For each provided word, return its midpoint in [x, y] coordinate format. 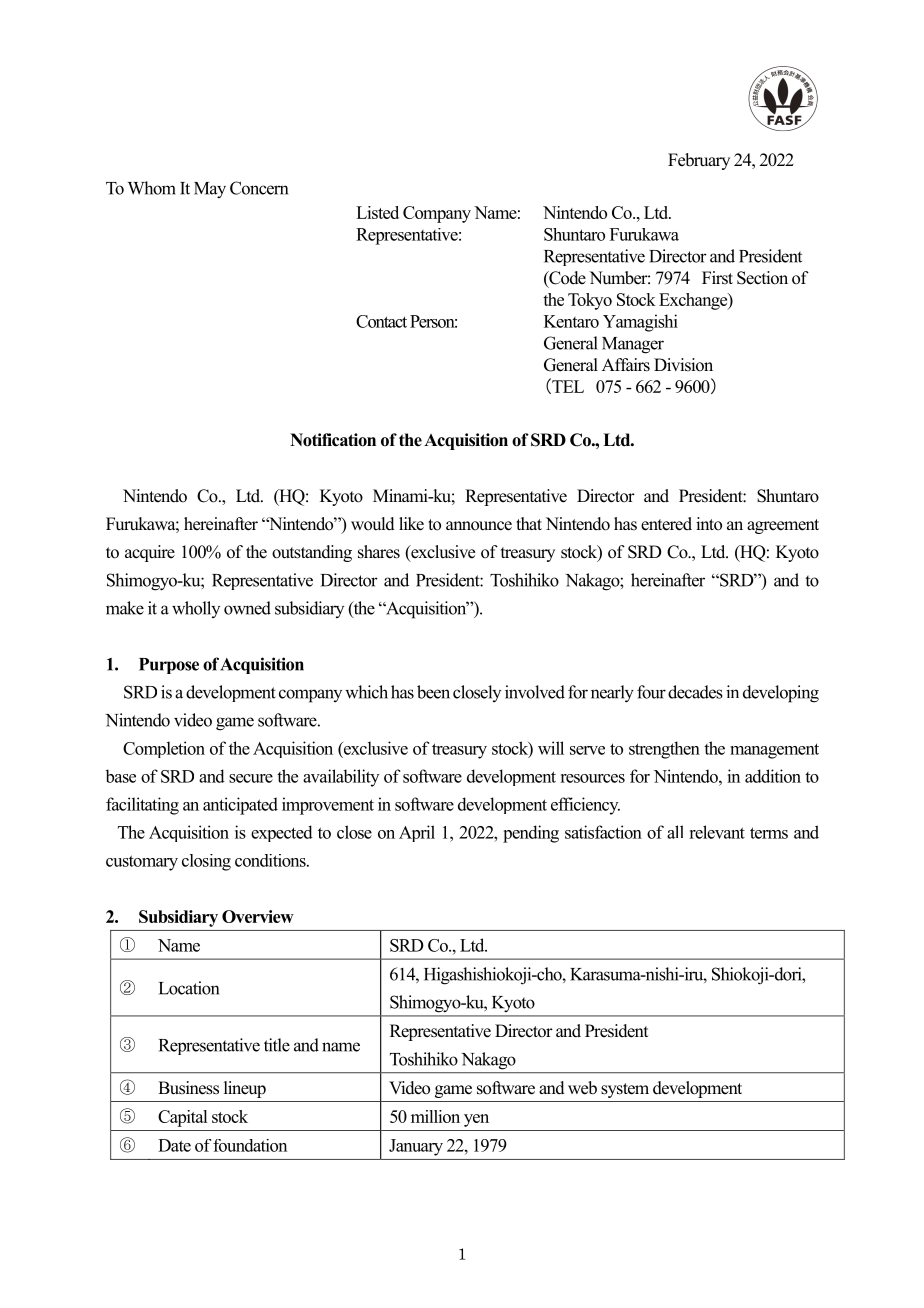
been [433, 692]
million [435, 1116]
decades [695, 692]
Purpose [169, 666]
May [210, 190]
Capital [182, 1118]
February [699, 161]
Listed [377, 212]
